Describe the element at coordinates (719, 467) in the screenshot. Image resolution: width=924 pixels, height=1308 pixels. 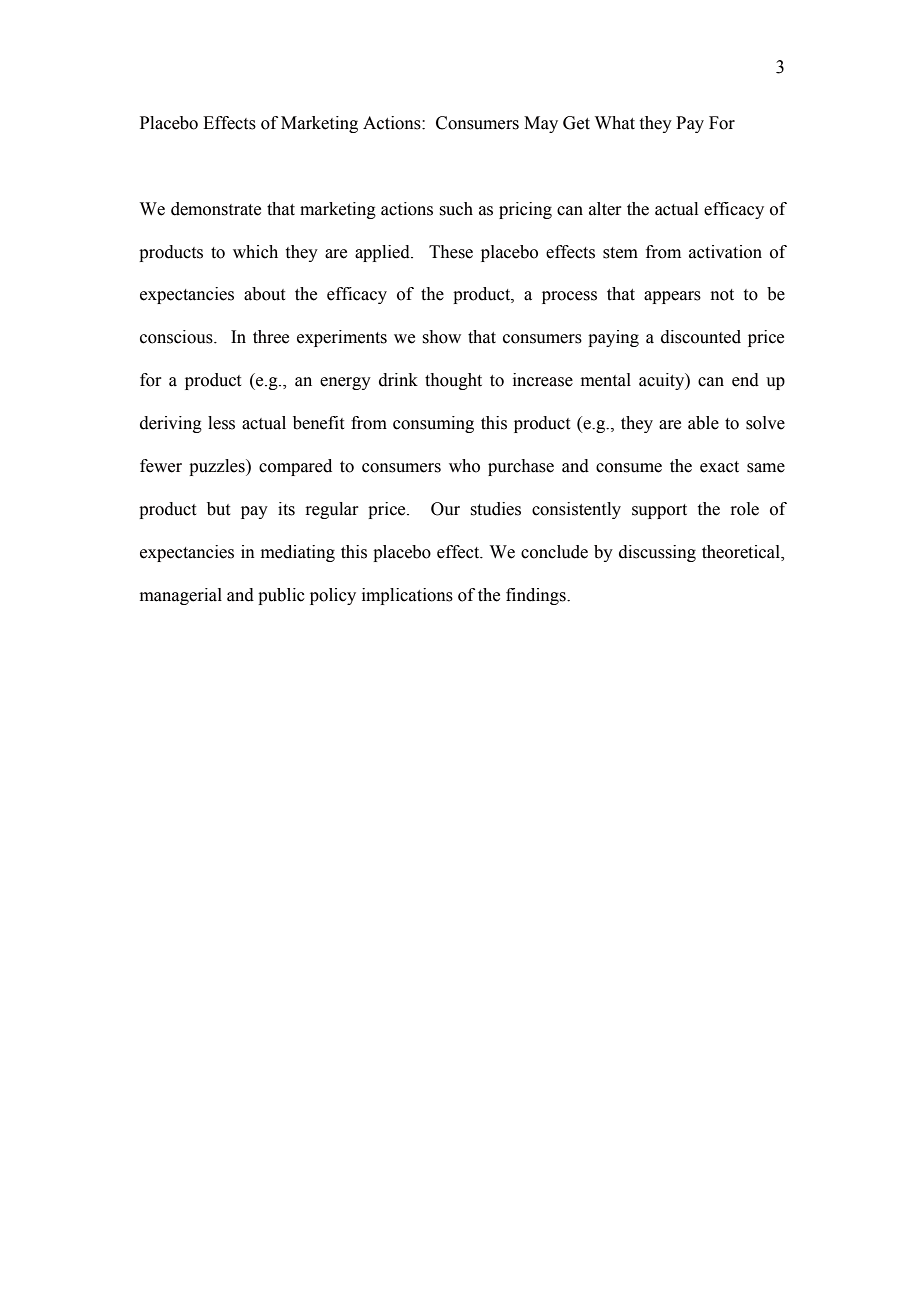
I see `exact` at that location.
